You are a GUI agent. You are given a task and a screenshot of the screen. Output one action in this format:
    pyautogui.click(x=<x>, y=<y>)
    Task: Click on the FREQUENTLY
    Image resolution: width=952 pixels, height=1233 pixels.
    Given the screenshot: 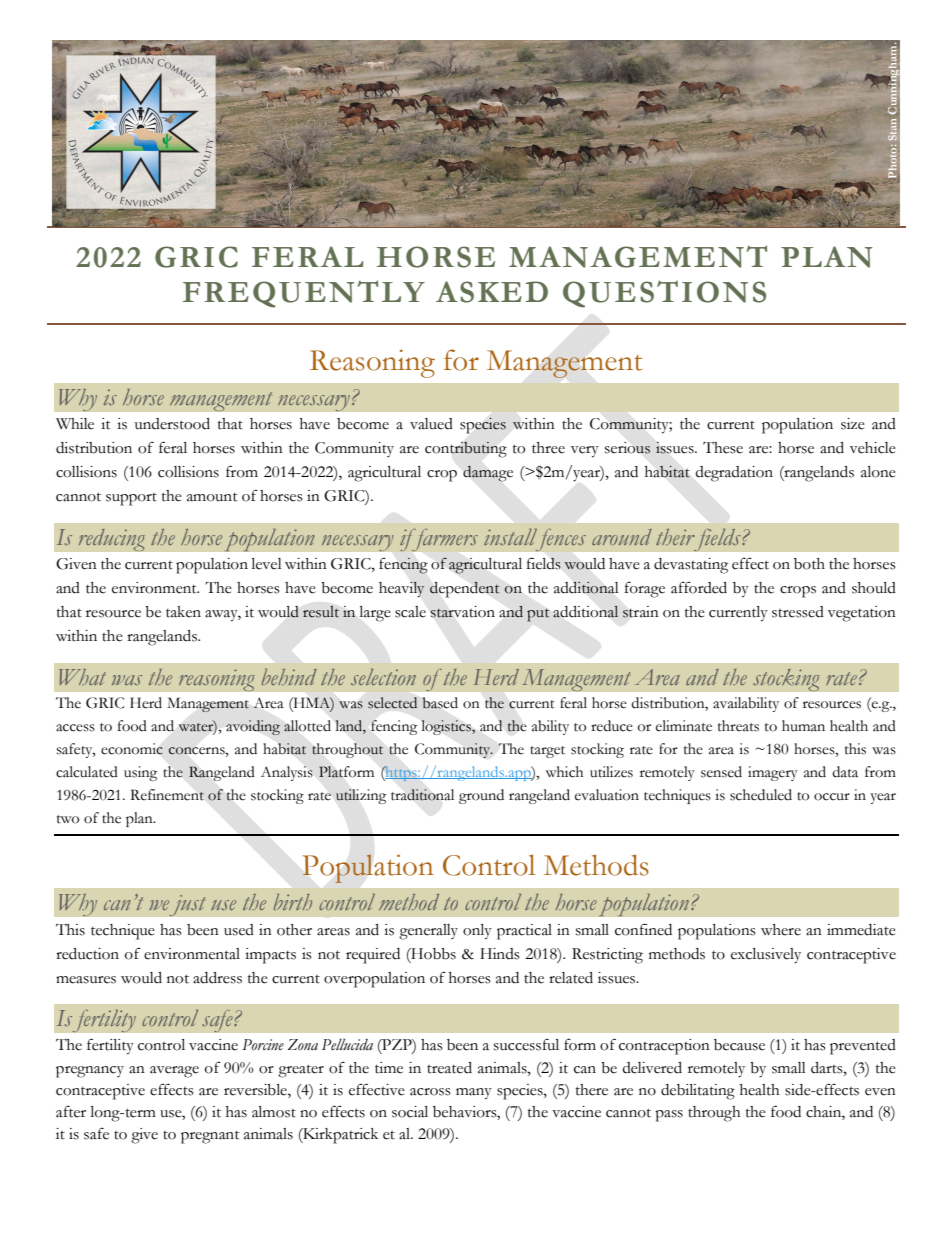 What is the action you would take?
    pyautogui.click(x=304, y=294)
